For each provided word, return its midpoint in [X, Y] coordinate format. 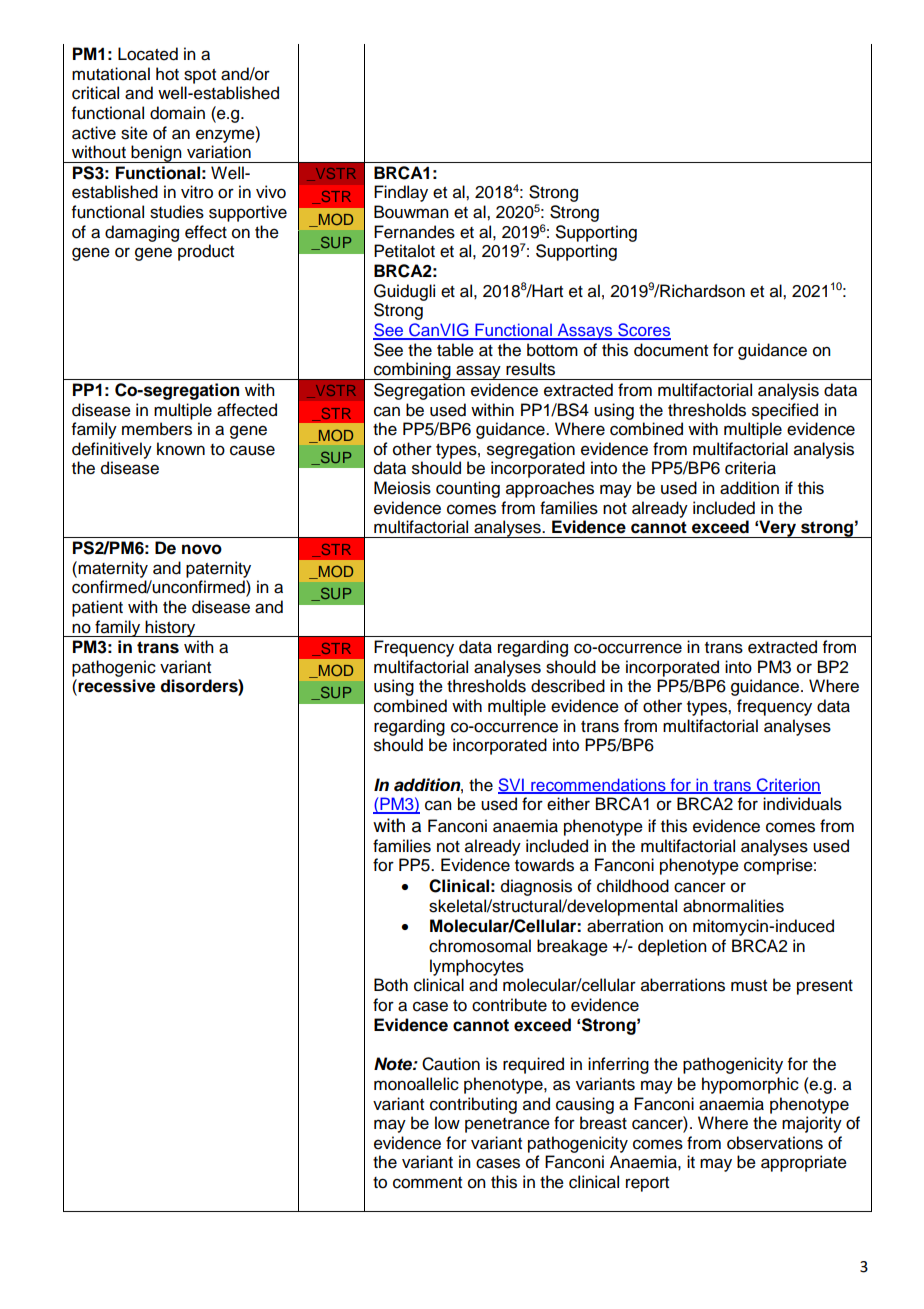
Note [394, 1064]
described [568, 686]
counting [468, 489]
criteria [750, 468]
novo [202, 549]
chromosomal [480, 946]
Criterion [787, 785]
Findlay [401, 193]
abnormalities [733, 906]
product [206, 252]
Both [391, 985]
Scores [643, 331]
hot [167, 74]
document [671, 350]
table [455, 350]
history [171, 628]
